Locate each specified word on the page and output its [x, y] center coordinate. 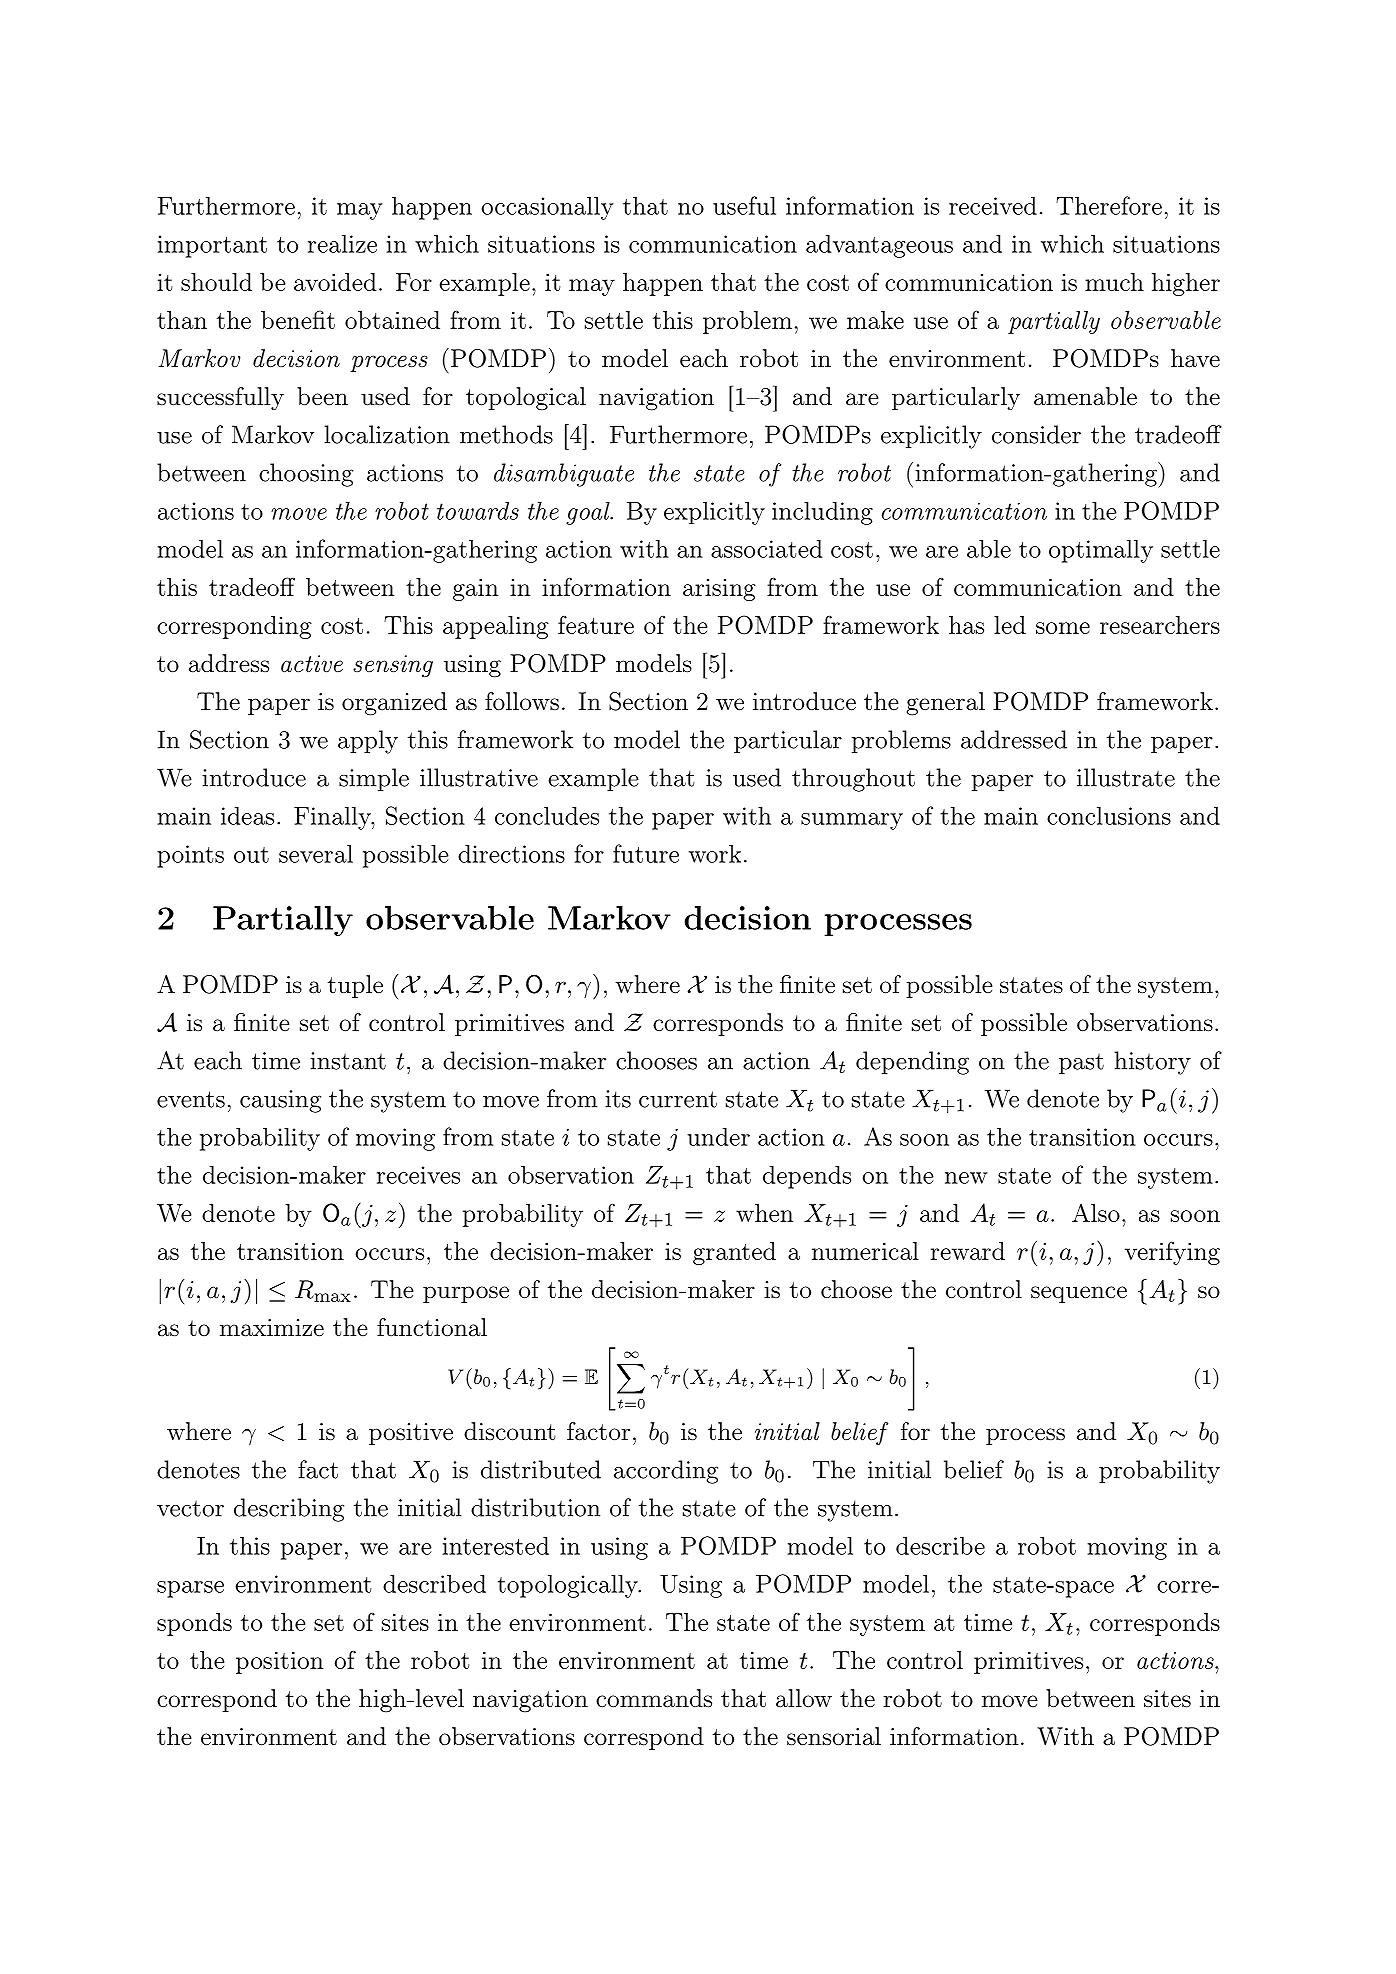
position [279, 1663]
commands [654, 1698]
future [646, 853]
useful [744, 205]
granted [734, 1253]
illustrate [1126, 777]
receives [418, 1175]
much [1114, 282]
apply [368, 742]
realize [342, 243]
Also [1096, 1213]
